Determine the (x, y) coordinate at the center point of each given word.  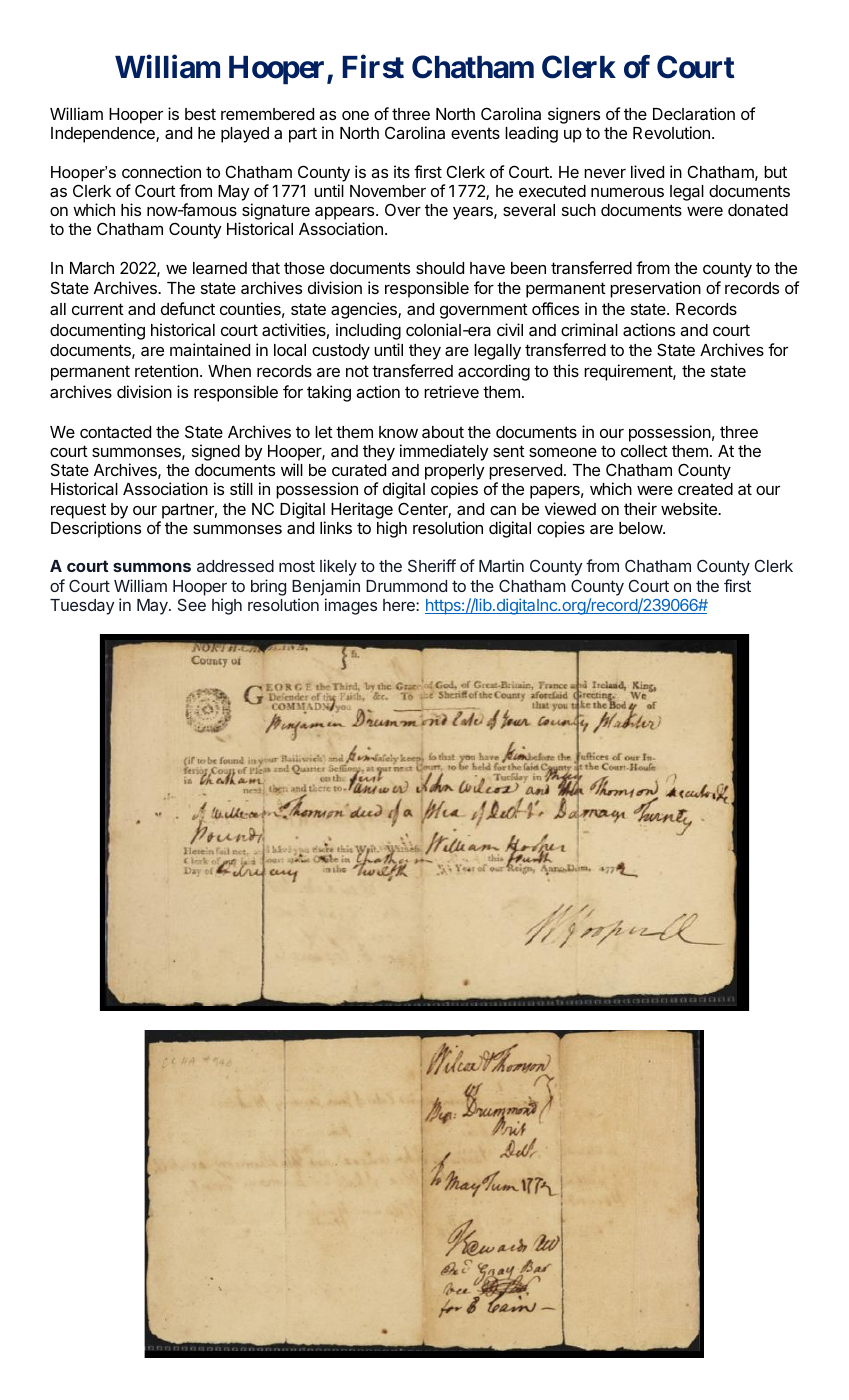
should (440, 268)
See (192, 604)
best (200, 114)
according (494, 372)
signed (216, 452)
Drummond (406, 586)
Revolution (671, 132)
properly (454, 473)
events (475, 133)
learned (220, 268)
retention (166, 370)
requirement (629, 372)
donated (758, 210)
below (641, 528)
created (705, 489)
